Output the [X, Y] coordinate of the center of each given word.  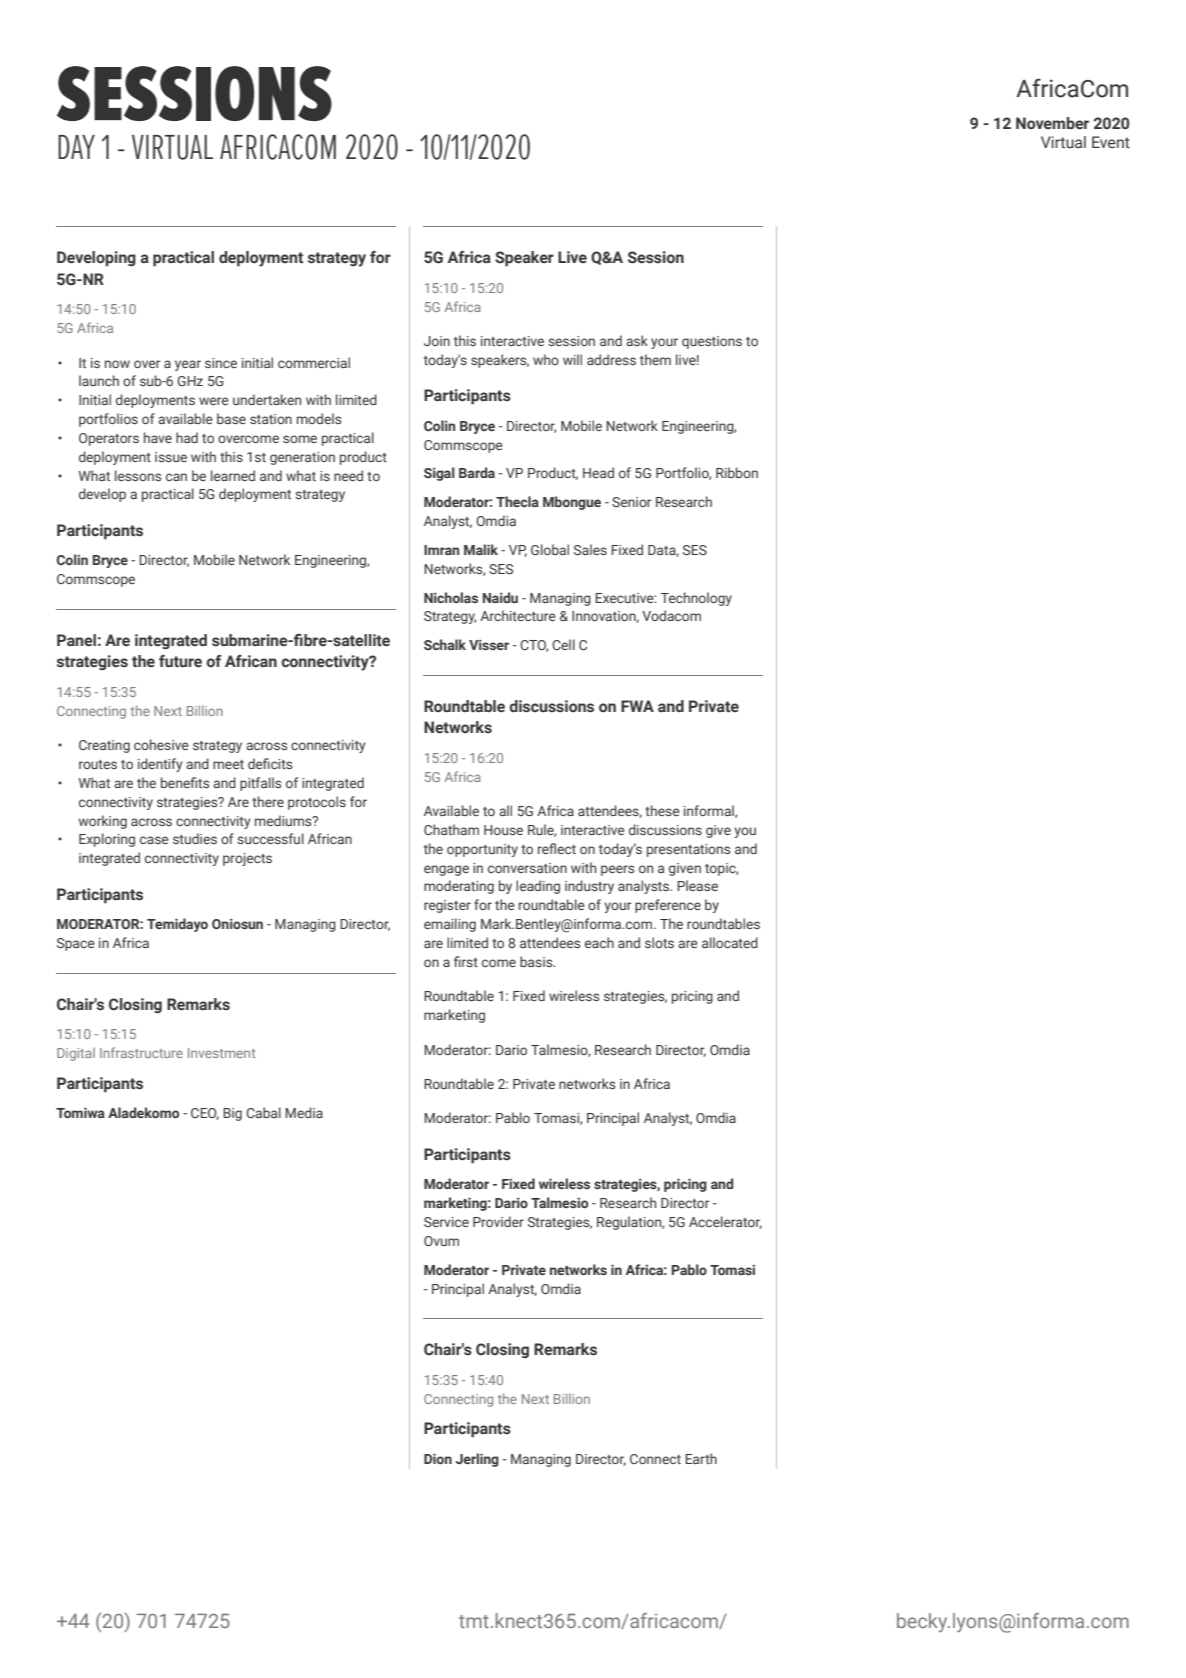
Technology [696, 599]
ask [637, 340]
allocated [730, 942]
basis [537, 961]
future [180, 661]
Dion [438, 1458]
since [221, 363]
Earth [701, 1458]
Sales [590, 549]
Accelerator [725, 1222]
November [1052, 123]
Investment [222, 1053]
